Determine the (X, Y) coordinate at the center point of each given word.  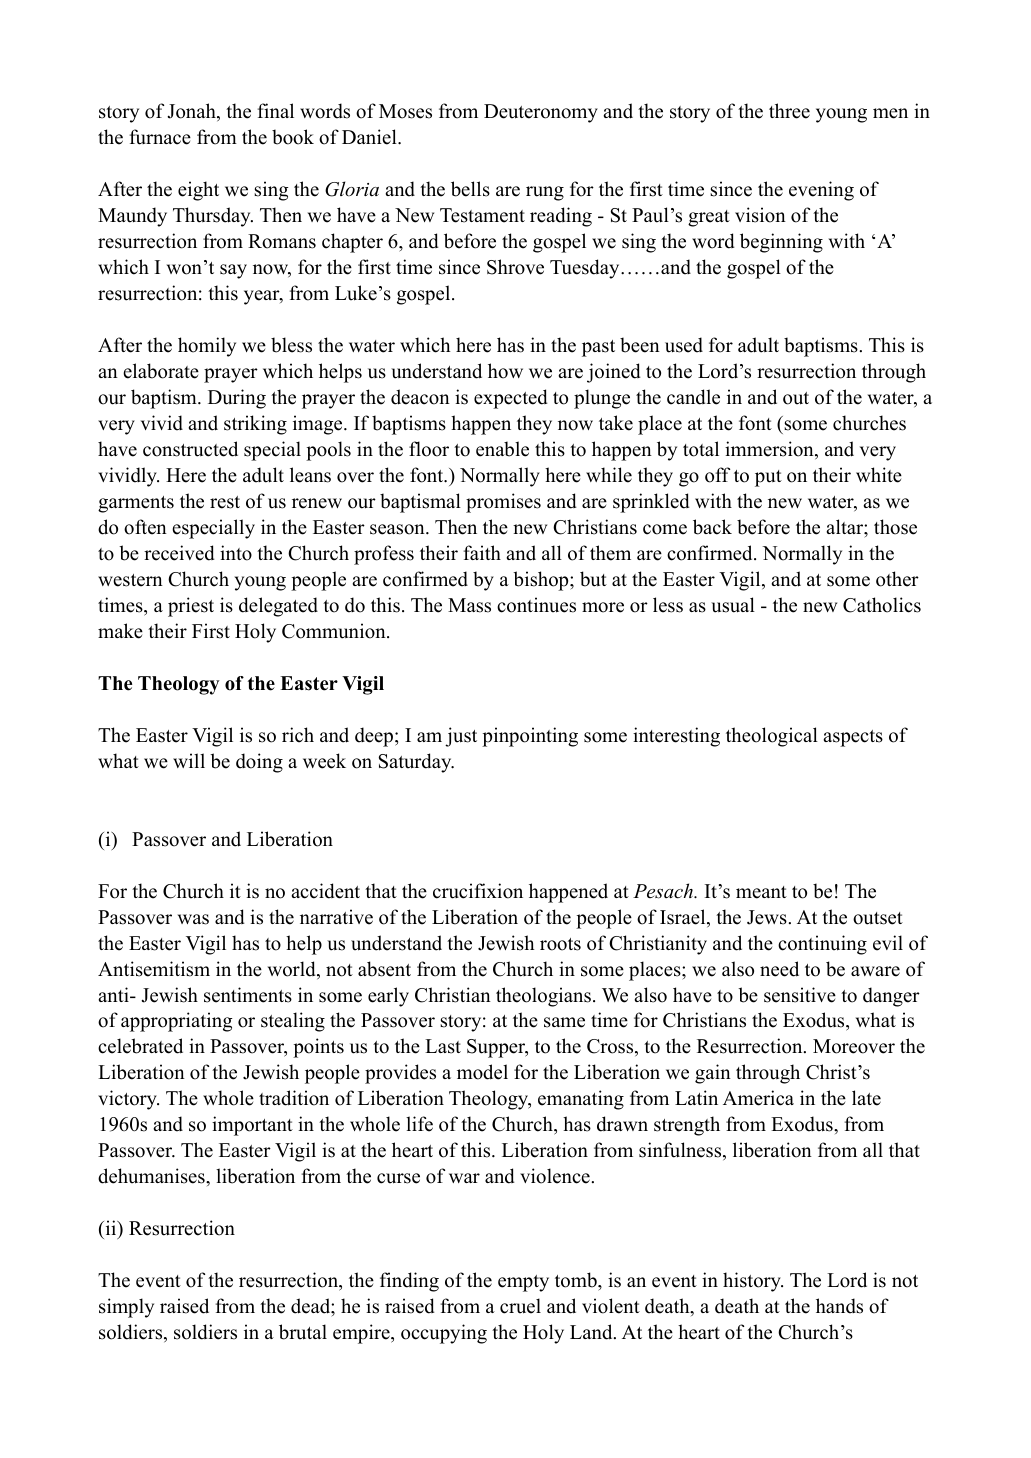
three (789, 111)
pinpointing (530, 737)
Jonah (192, 112)
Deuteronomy (541, 113)
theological (772, 737)
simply (126, 1308)
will (189, 760)
